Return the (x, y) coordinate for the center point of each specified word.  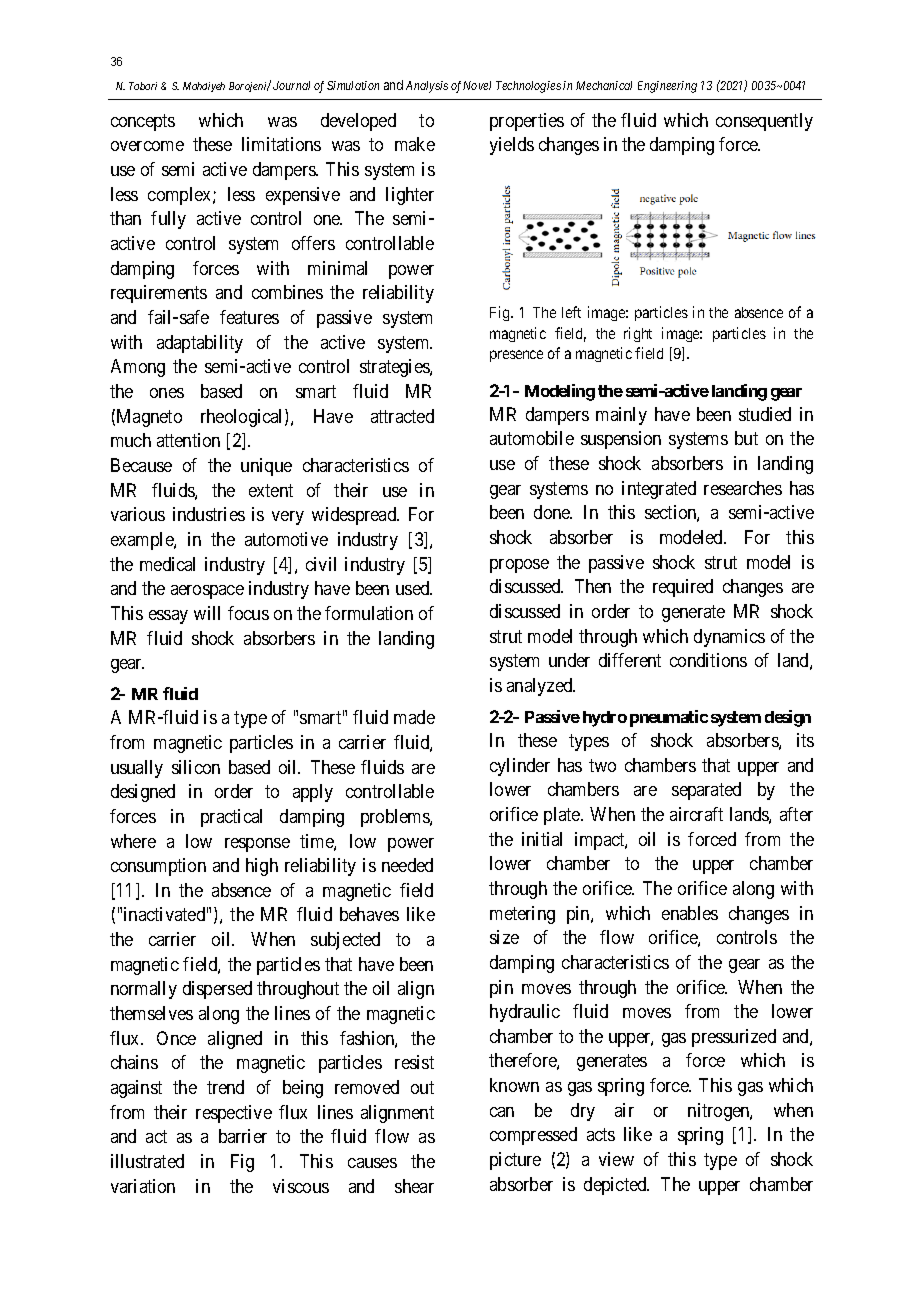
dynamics (729, 638)
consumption (158, 867)
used (414, 588)
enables (690, 913)
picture (515, 1161)
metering (522, 915)
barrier (243, 1136)
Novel (477, 85)
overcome (147, 146)
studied (765, 414)
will (207, 613)
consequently (764, 122)
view (616, 1159)
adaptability (200, 344)
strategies (395, 368)
